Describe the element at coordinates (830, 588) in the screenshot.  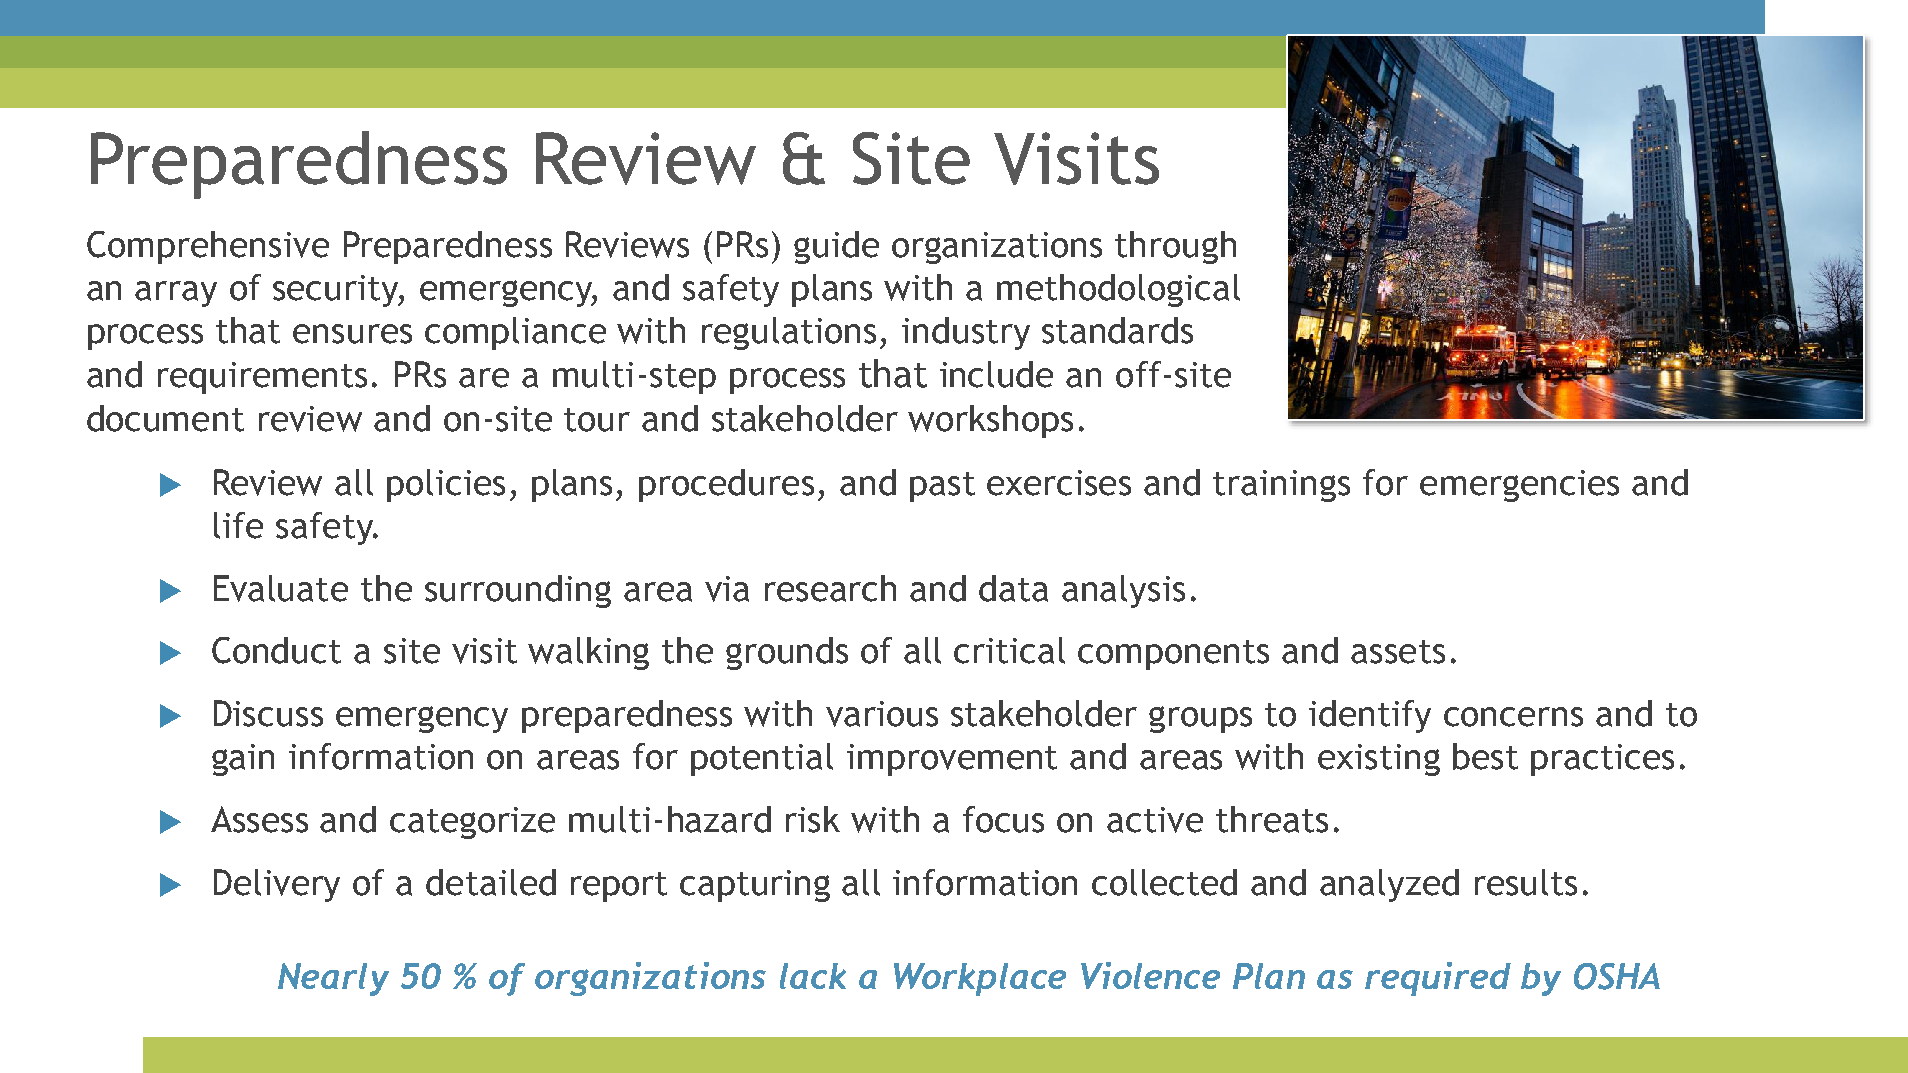
I see `research` at that location.
